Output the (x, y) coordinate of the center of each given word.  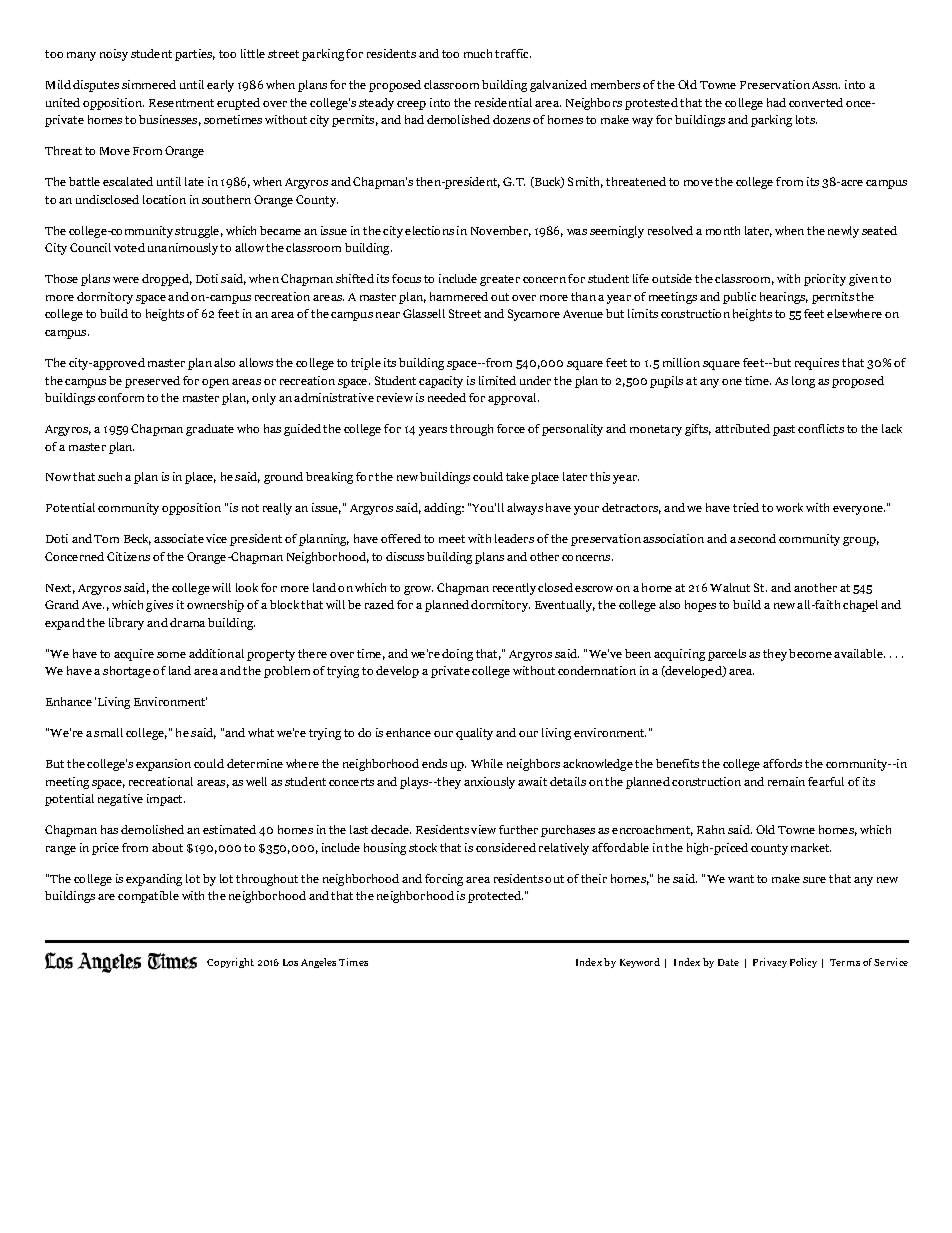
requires (817, 364)
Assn (826, 85)
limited (497, 380)
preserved (152, 382)
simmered (149, 84)
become (810, 653)
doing (457, 655)
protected (495, 897)
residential (503, 102)
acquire (134, 655)
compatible (148, 897)
